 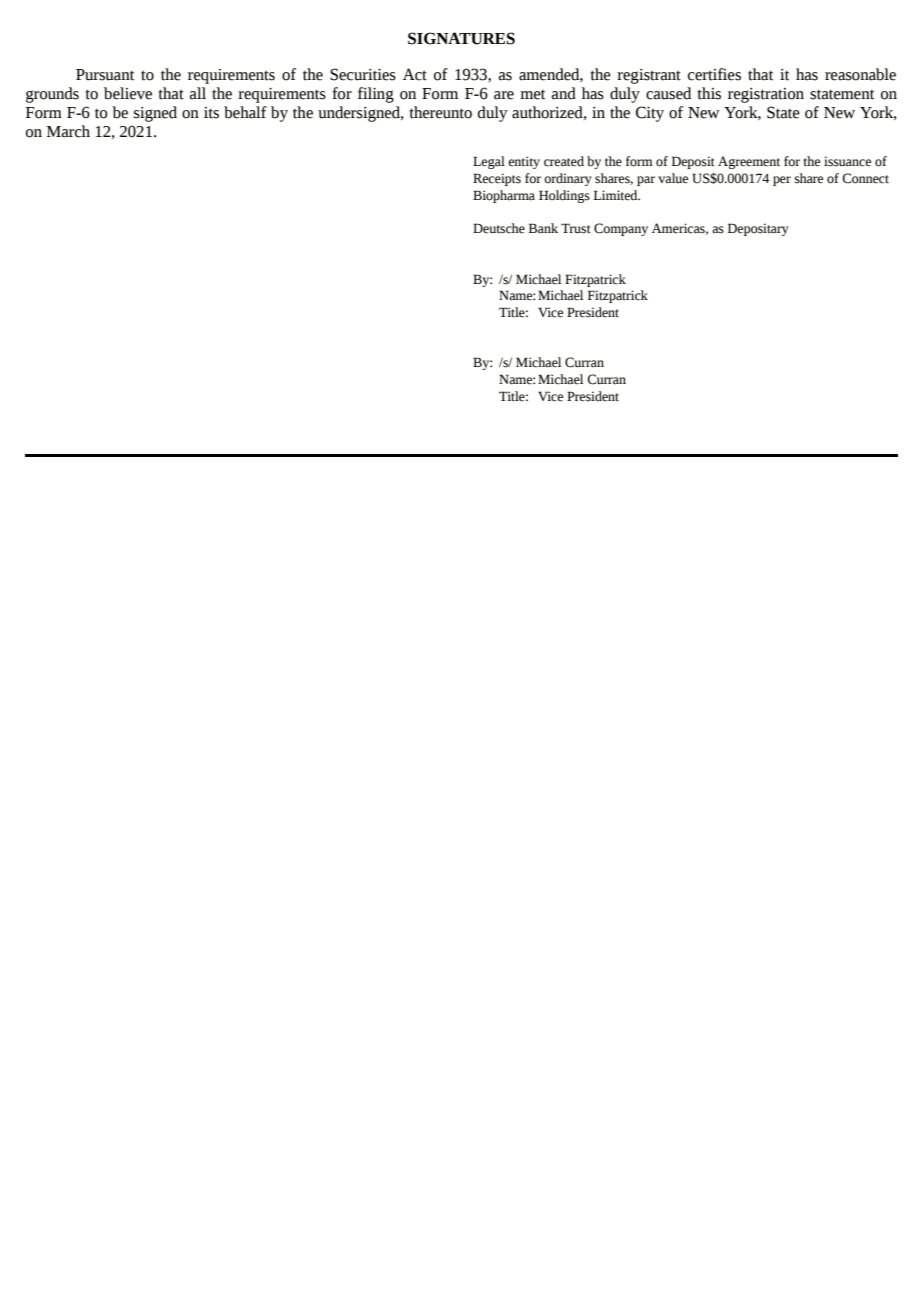 What do you see at coordinates (564, 196) in the image?
I see `Holdings` at bounding box center [564, 196].
